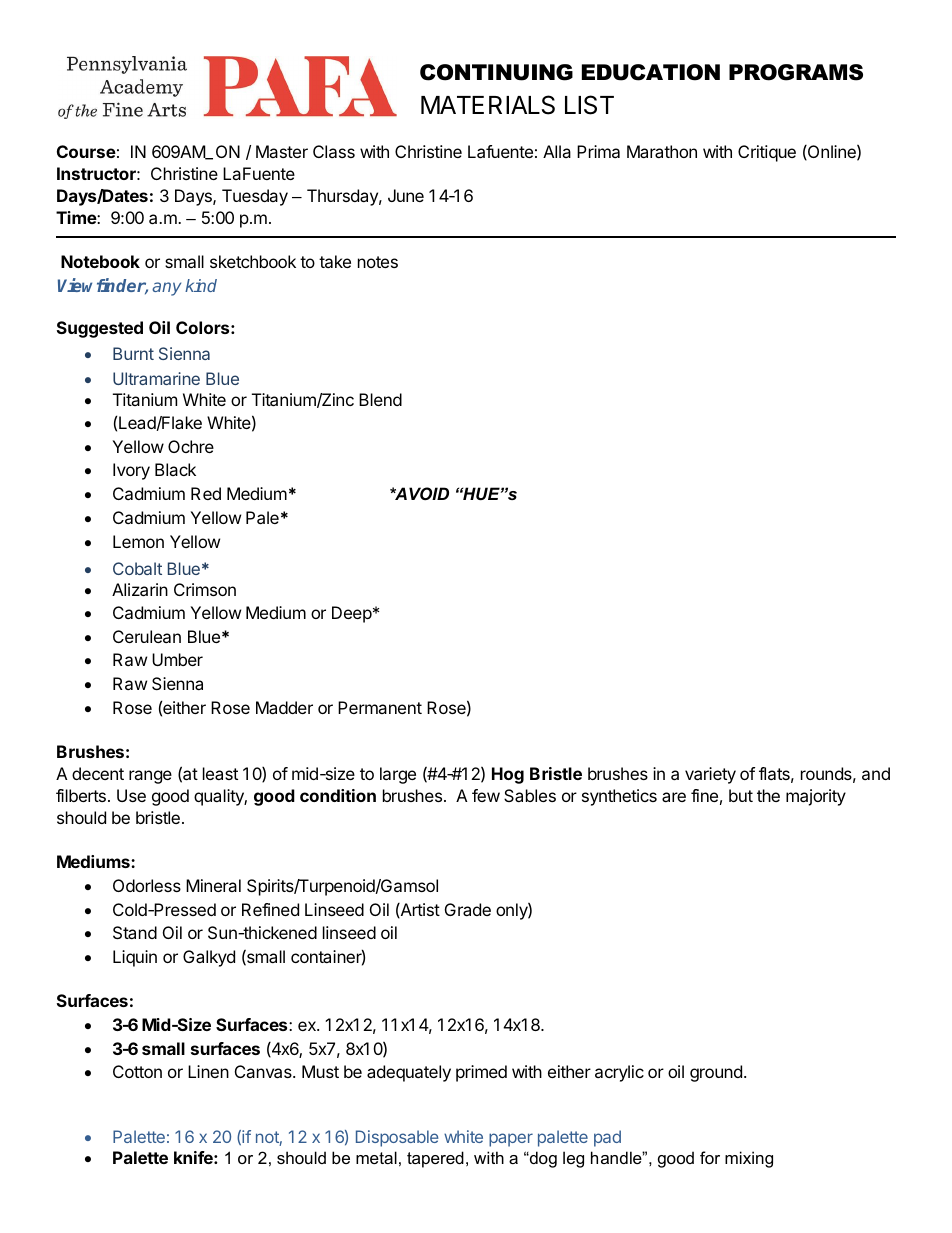  I want to click on but, so click(741, 795).
